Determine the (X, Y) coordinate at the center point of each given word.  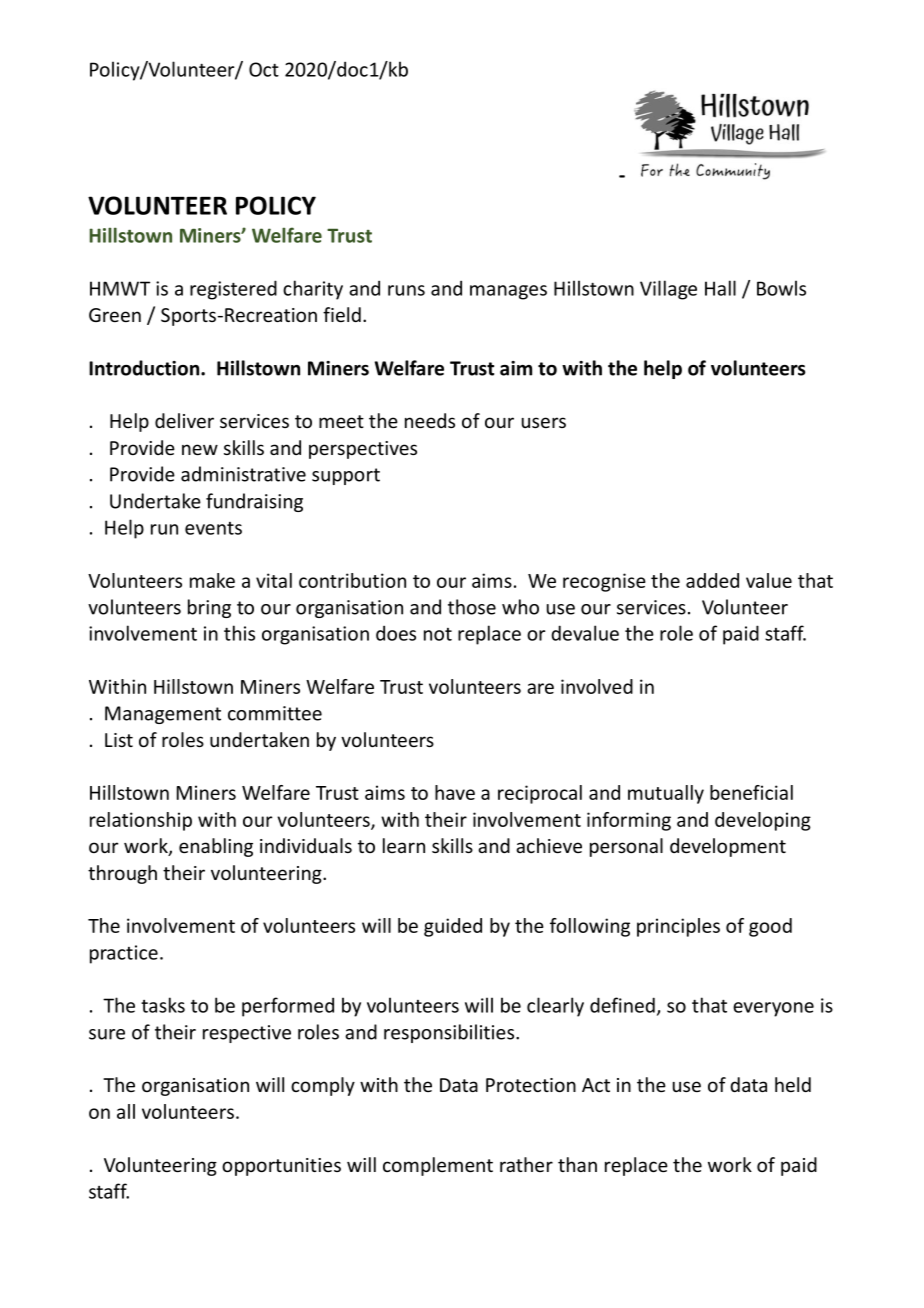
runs (406, 290)
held (793, 1084)
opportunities (281, 1167)
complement (438, 1166)
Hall (720, 288)
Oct (264, 69)
